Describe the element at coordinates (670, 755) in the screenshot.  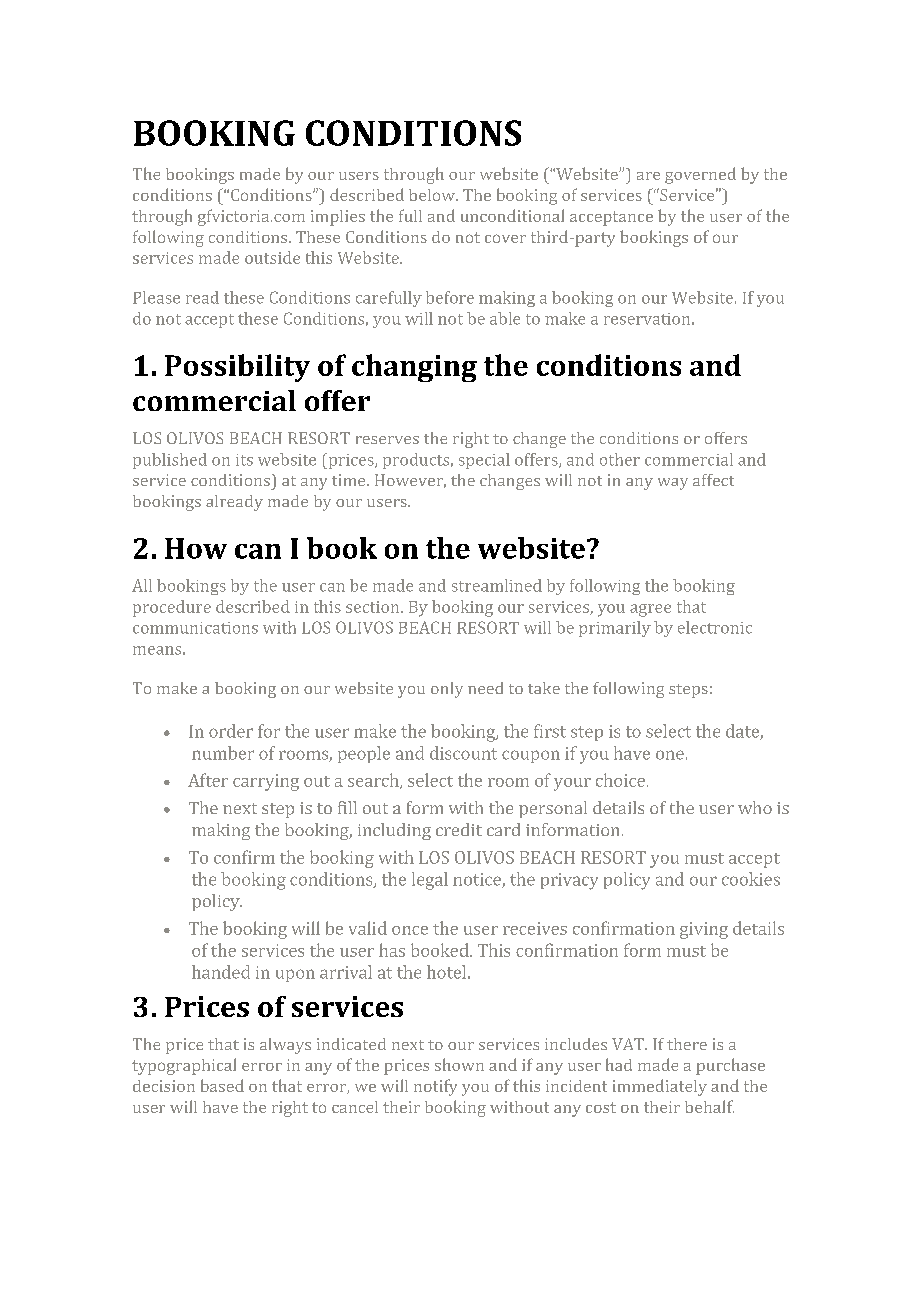
I see `one` at that location.
